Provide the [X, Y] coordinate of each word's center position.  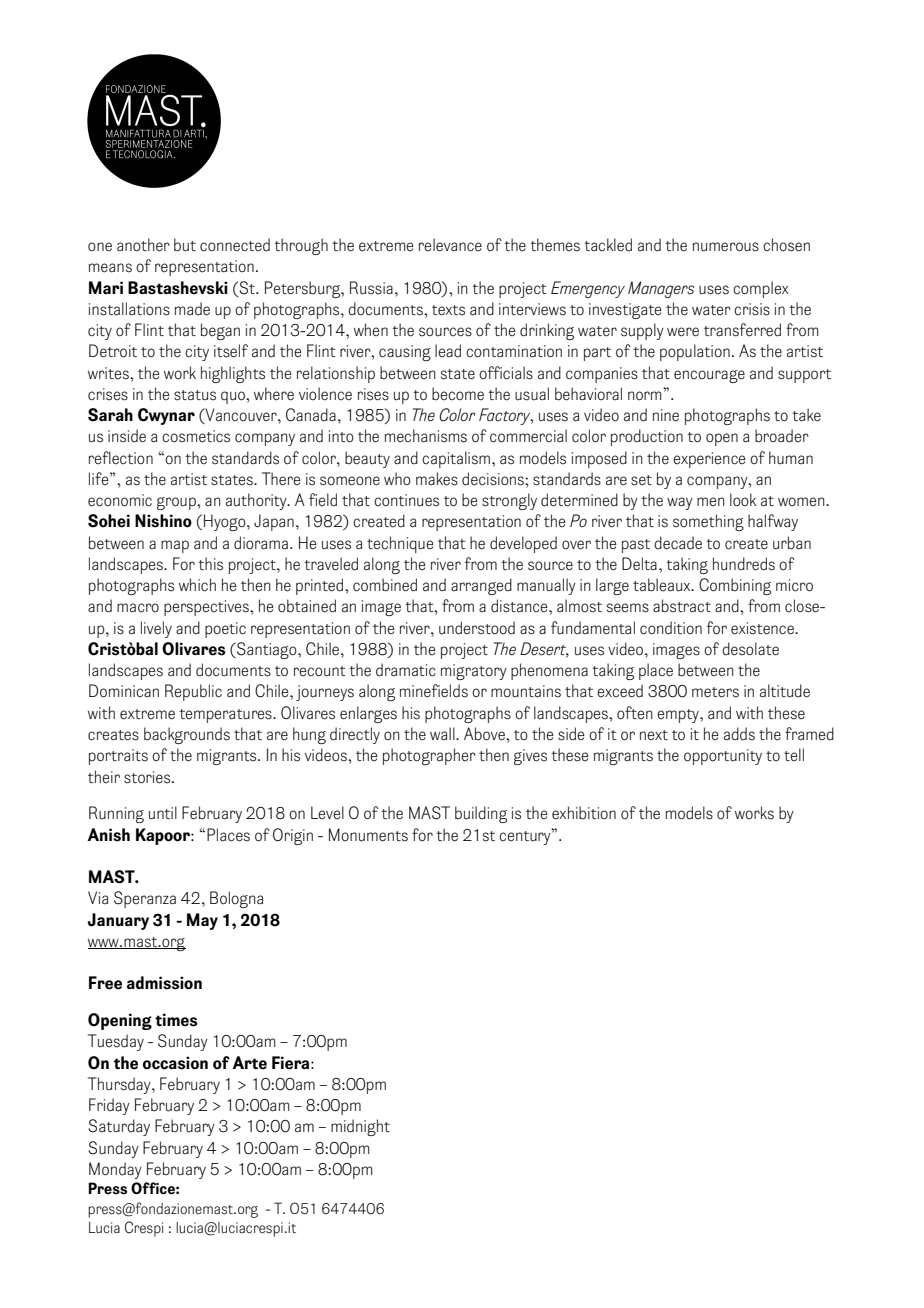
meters [715, 692]
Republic [193, 692]
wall [443, 734]
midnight [360, 1127]
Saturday [119, 1127]
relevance [450, 245]
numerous [726, 247]
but [185, 245]
